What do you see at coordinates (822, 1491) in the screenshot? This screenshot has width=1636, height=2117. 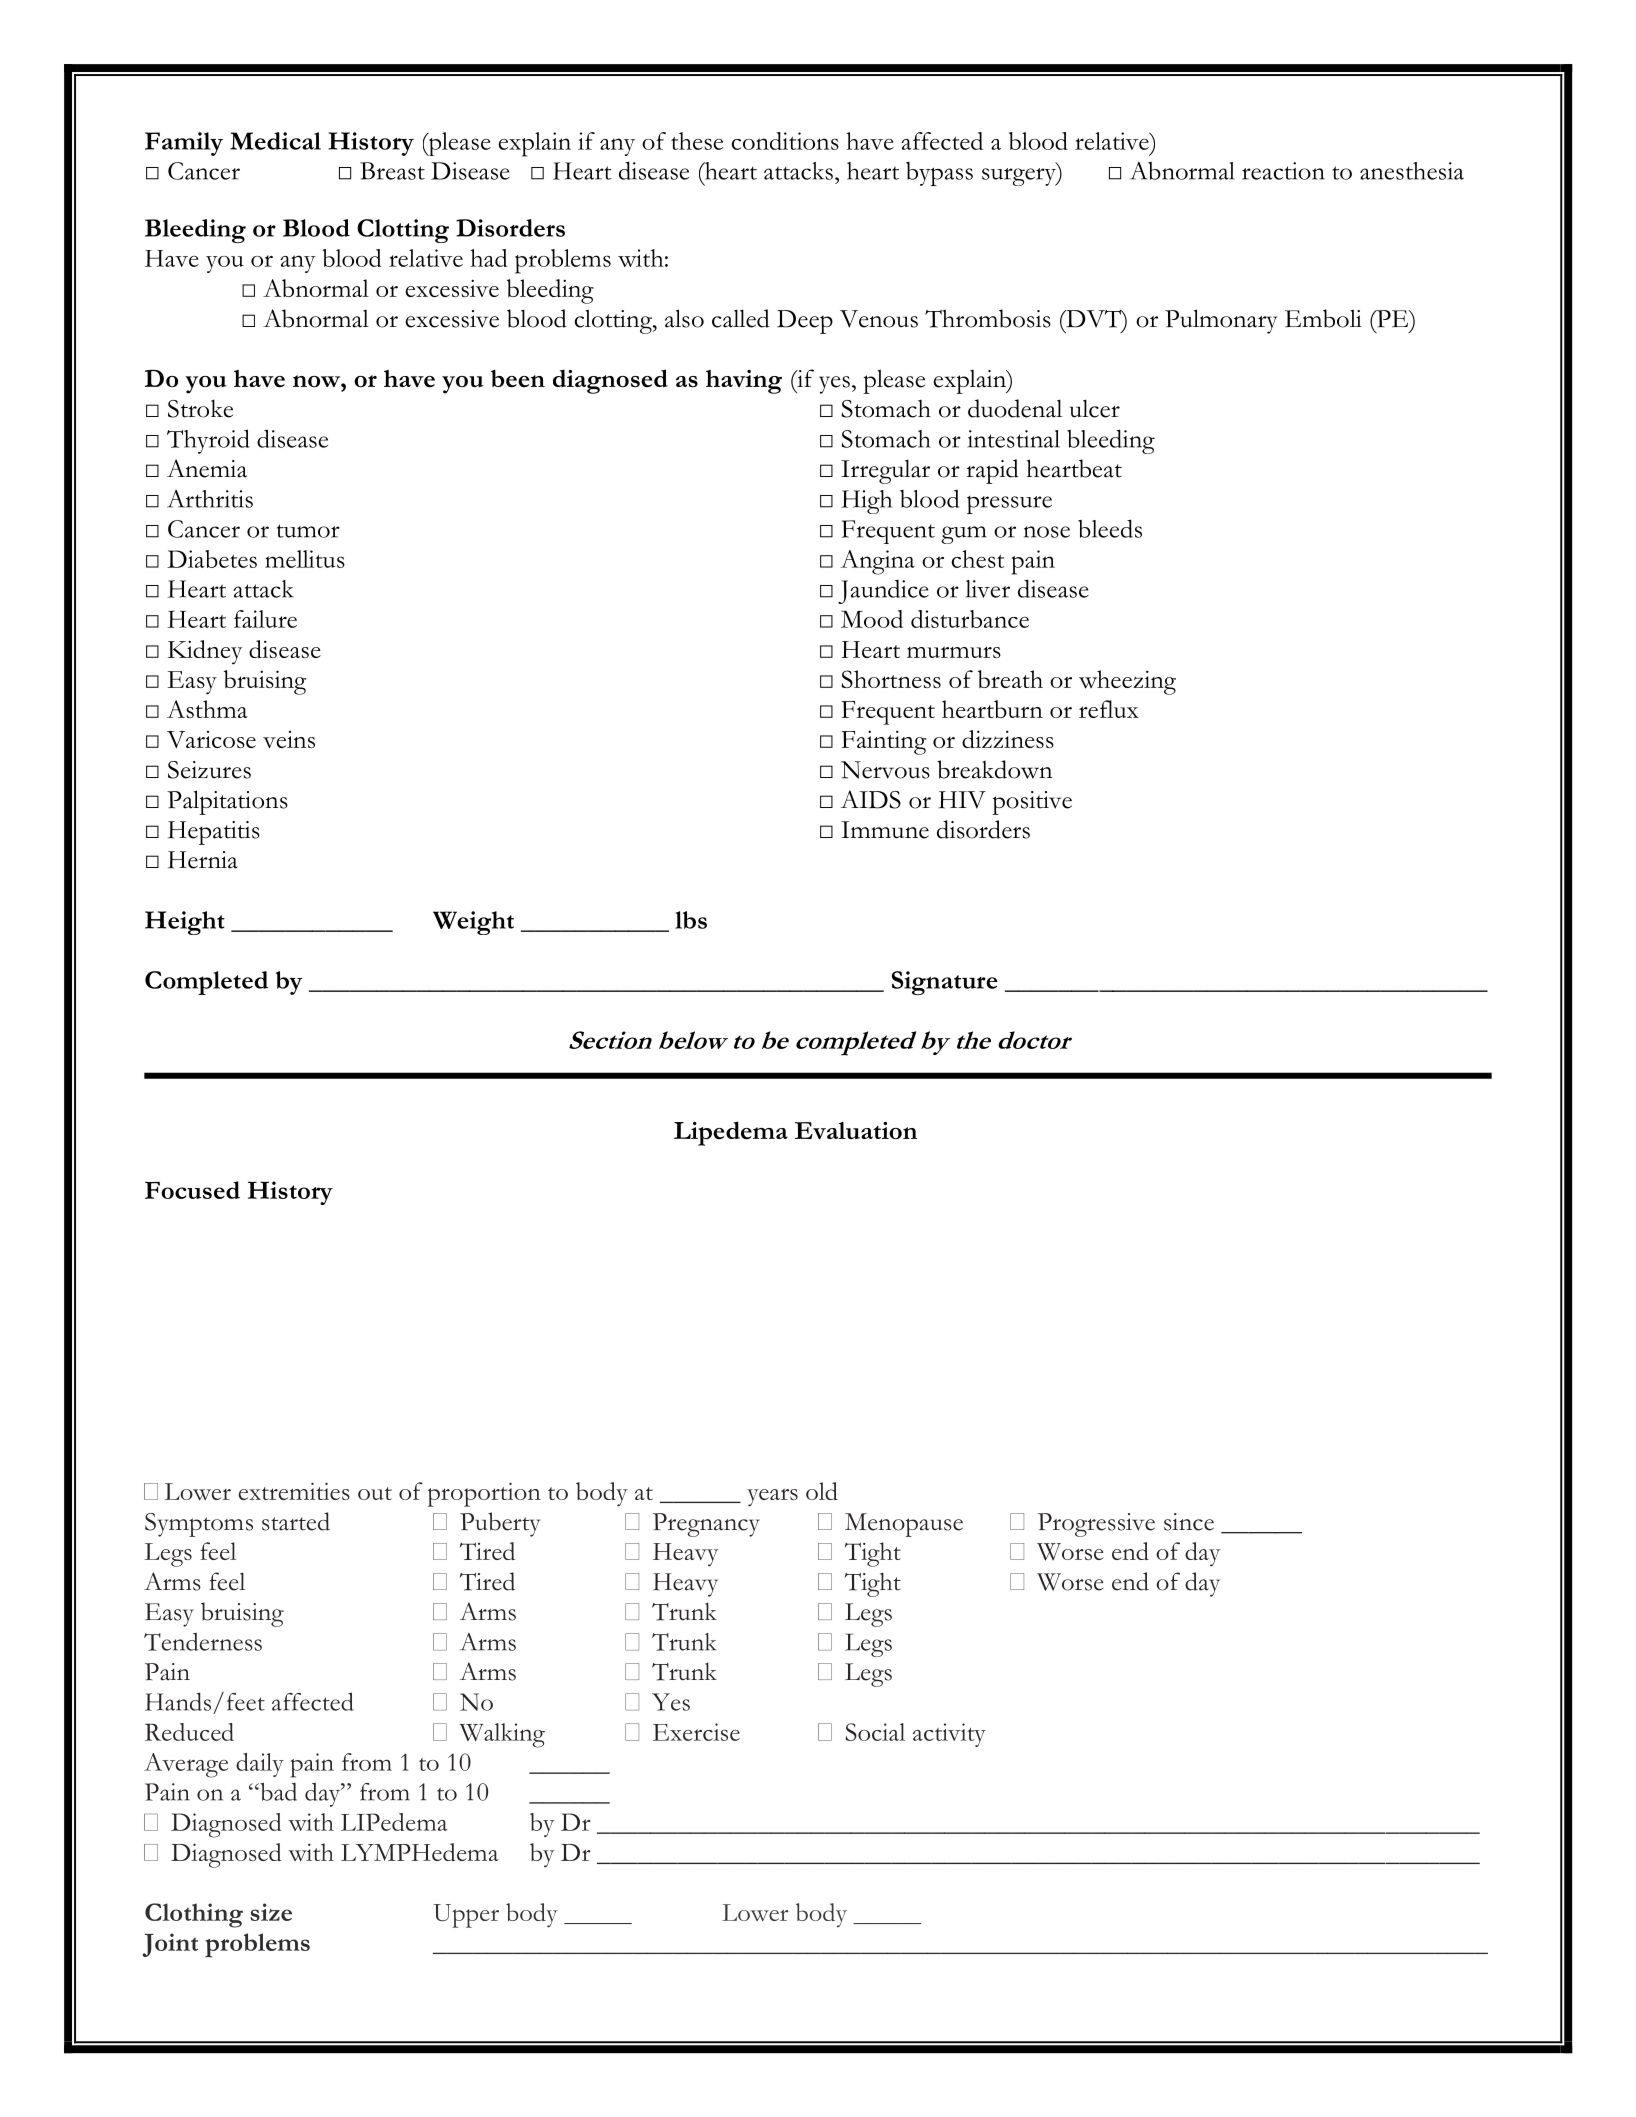 I see `old` at bounding box center [822, 1491].
